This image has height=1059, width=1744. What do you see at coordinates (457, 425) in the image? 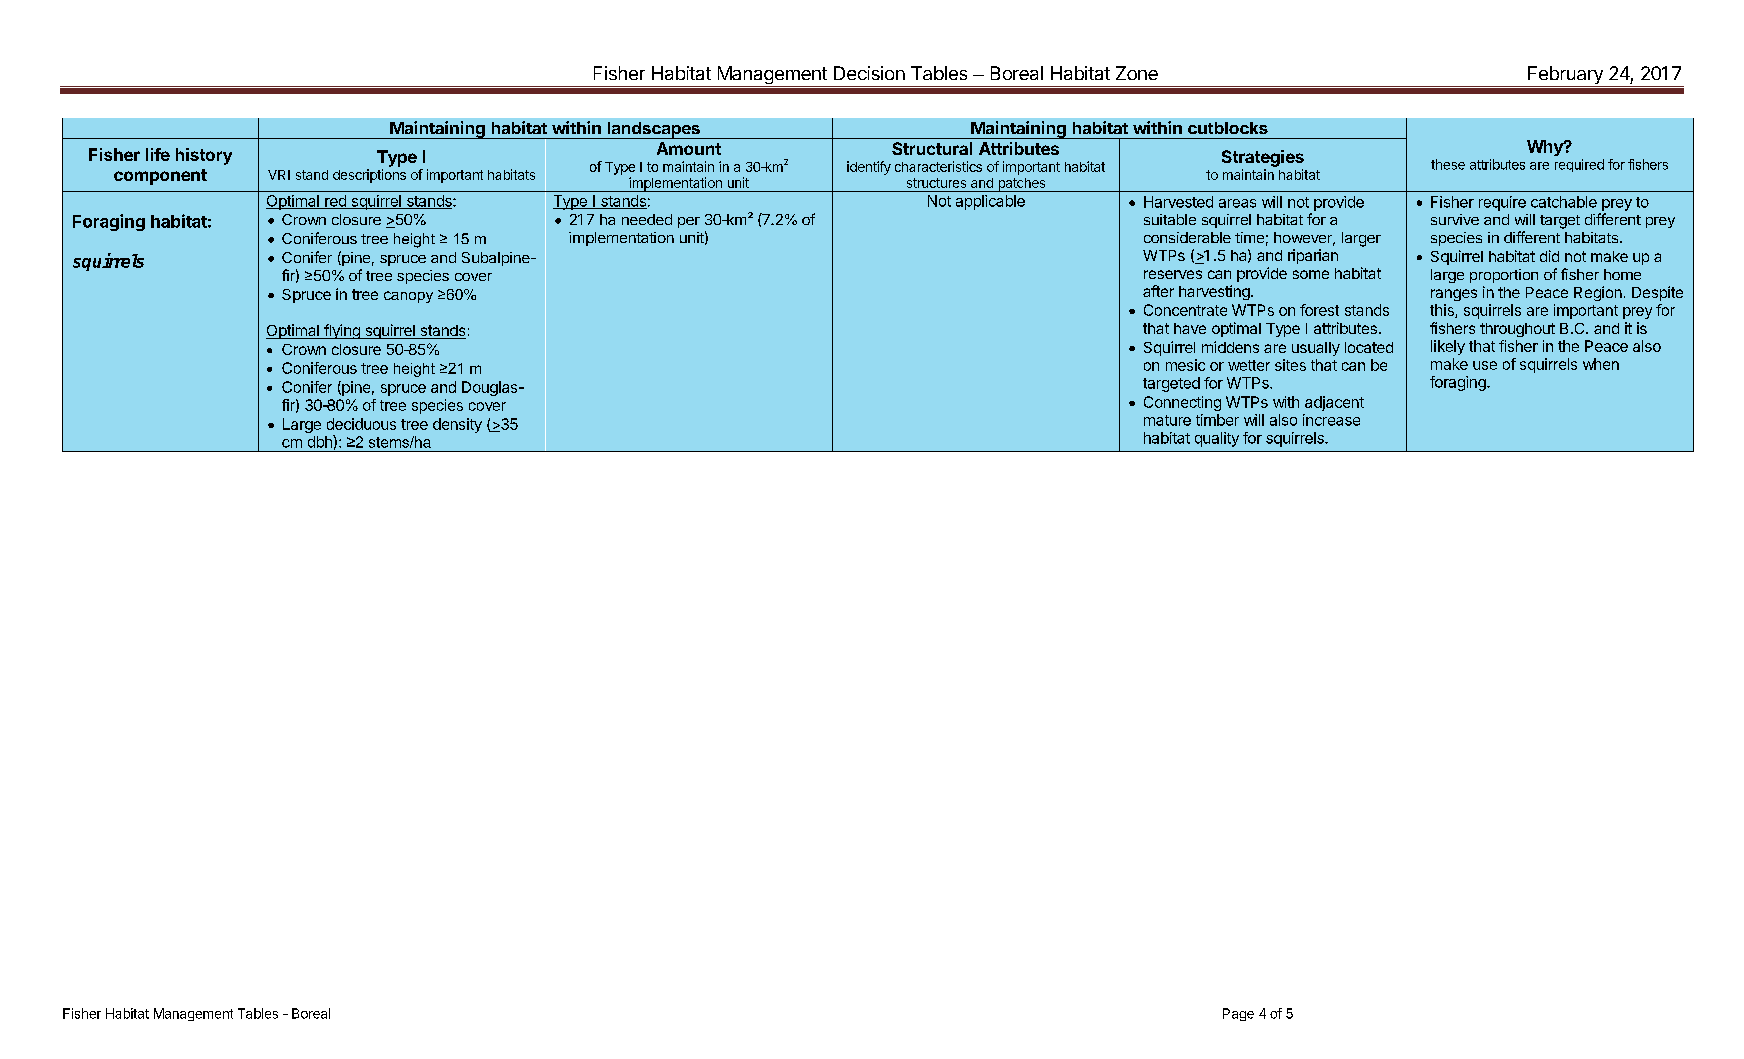
I see `density` at bounding box center [457, 425].
